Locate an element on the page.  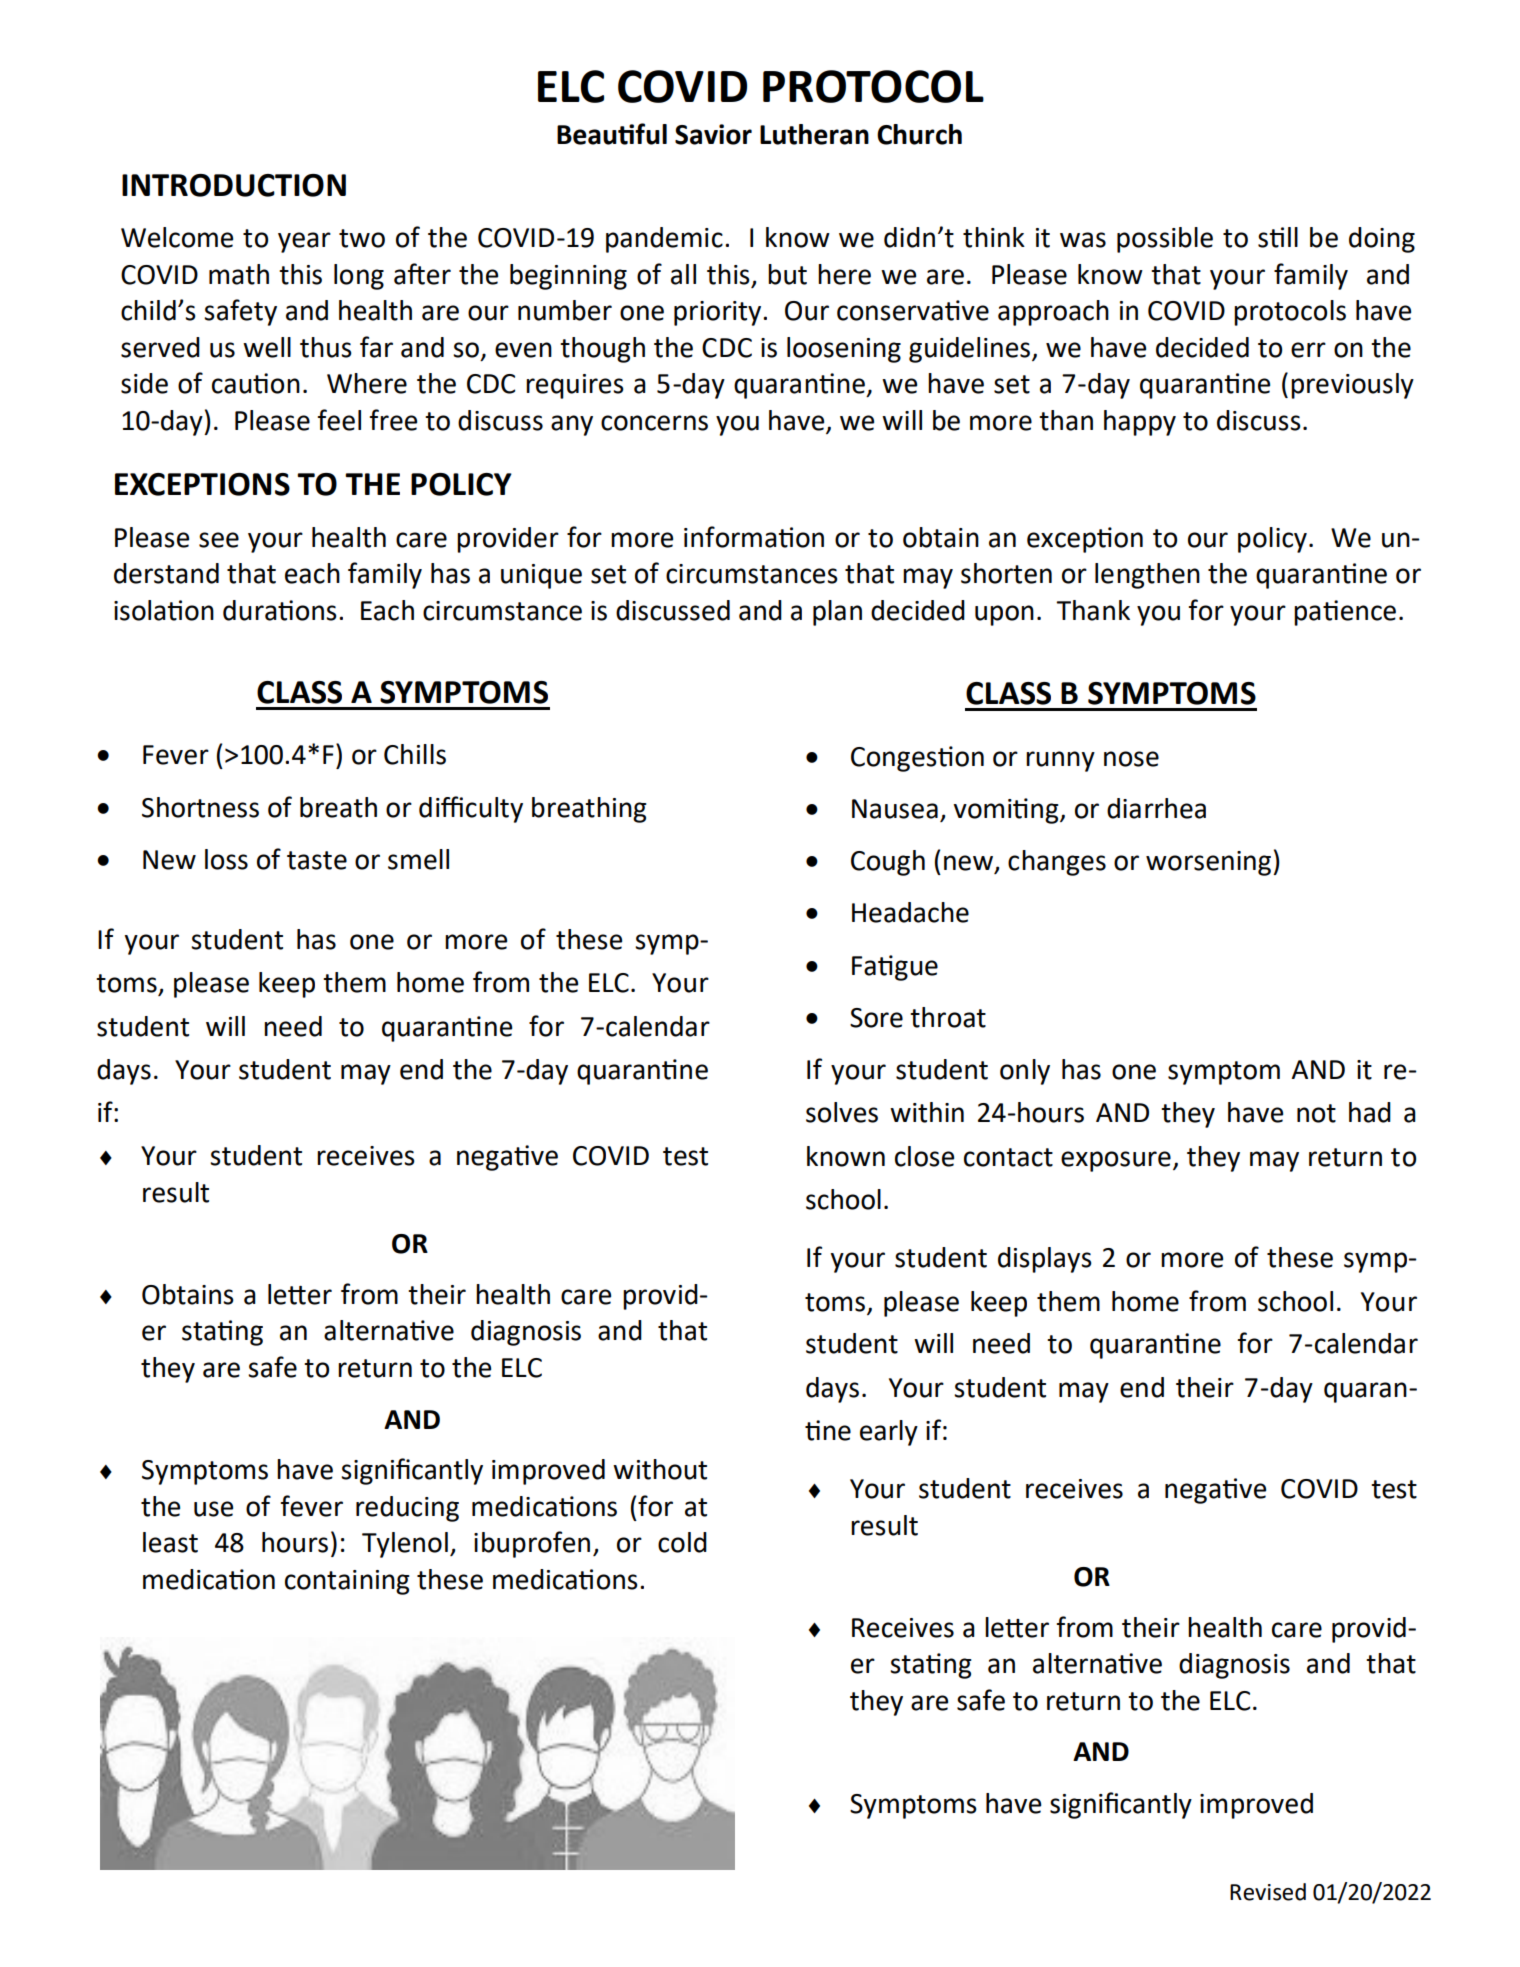
reducing is located at coordinates (407, 1509).
